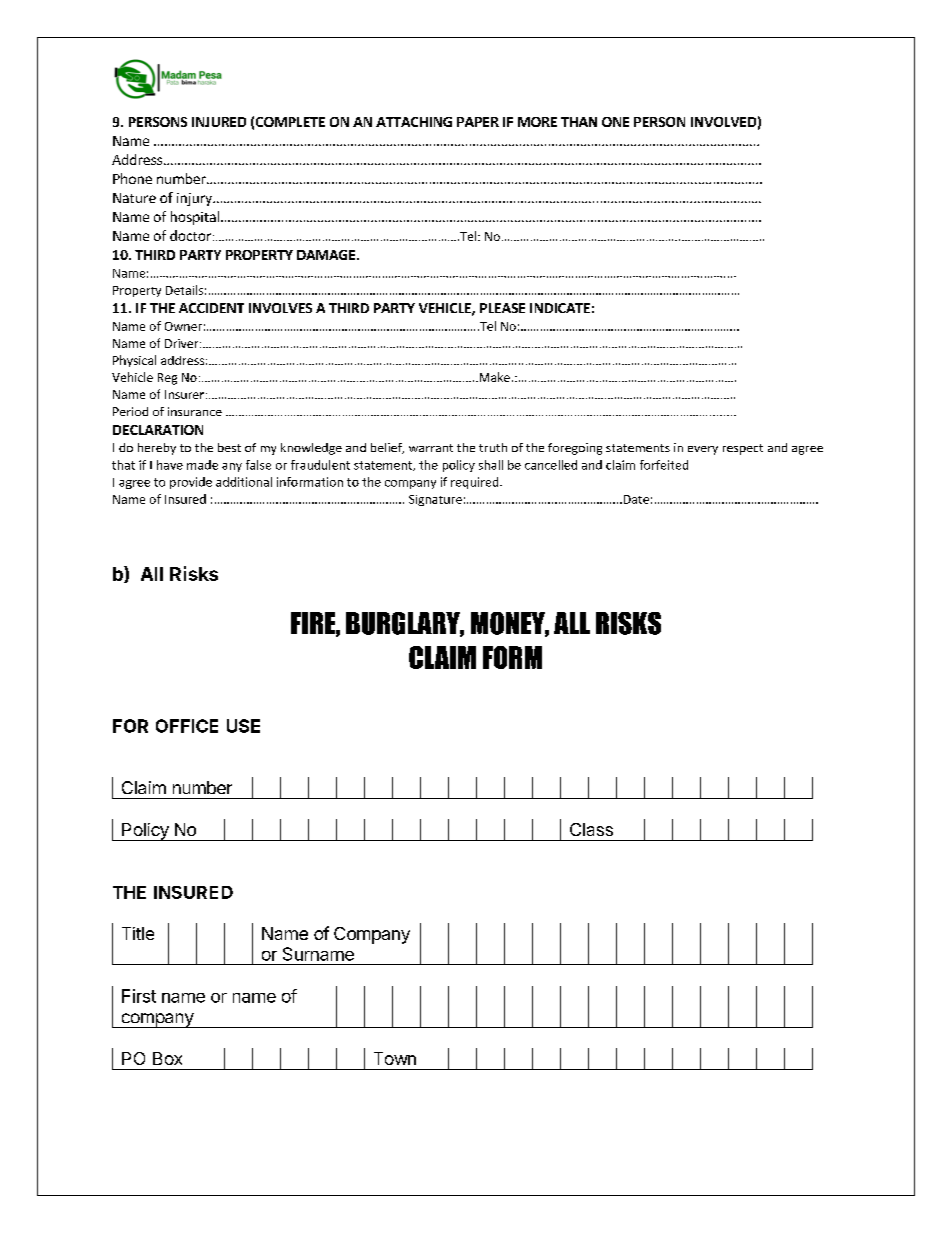 This document has height=1233, width=952. I want to click on Box, so click(167, 1058).
